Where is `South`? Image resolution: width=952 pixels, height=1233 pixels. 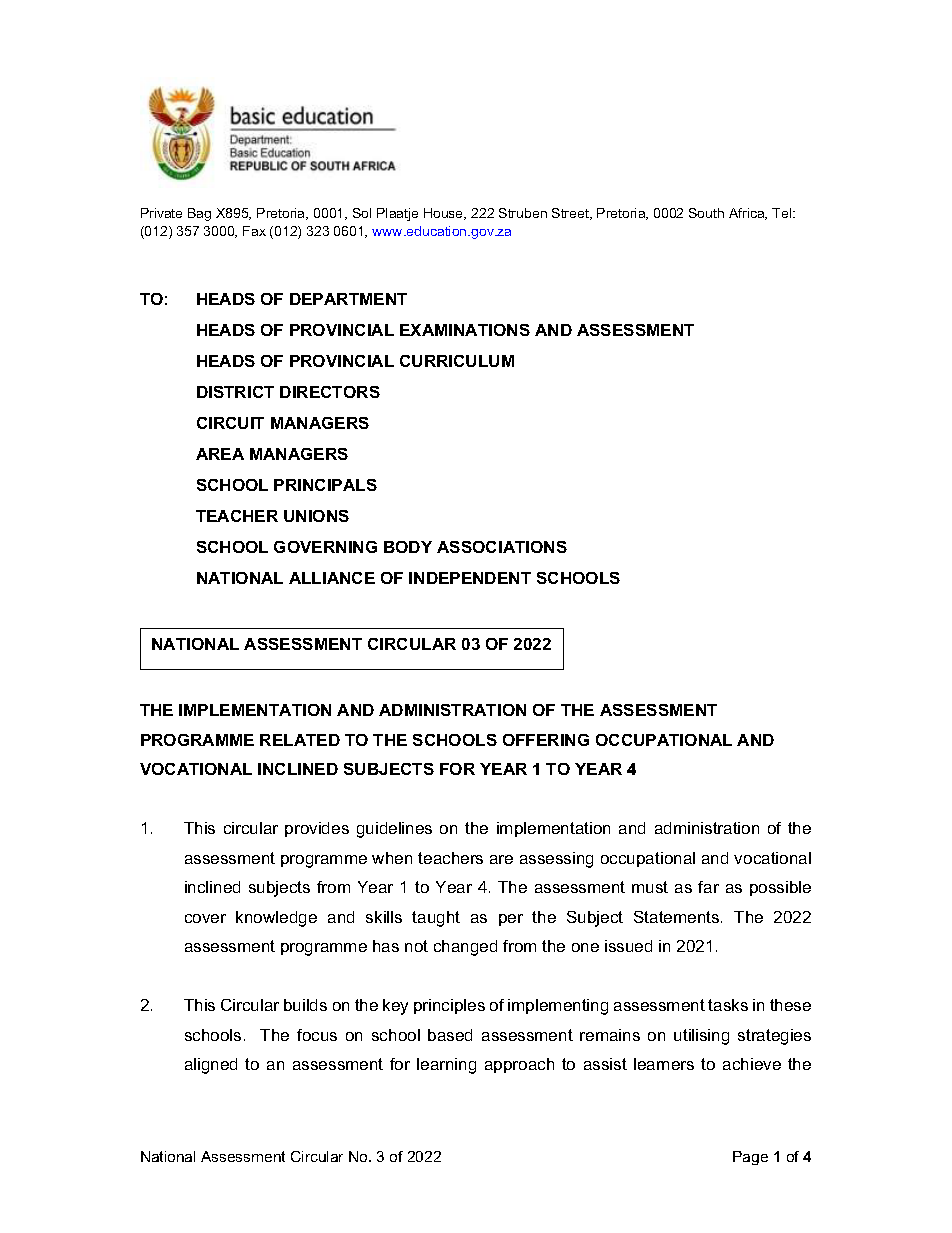
South is located at coordinates (706, 213).
